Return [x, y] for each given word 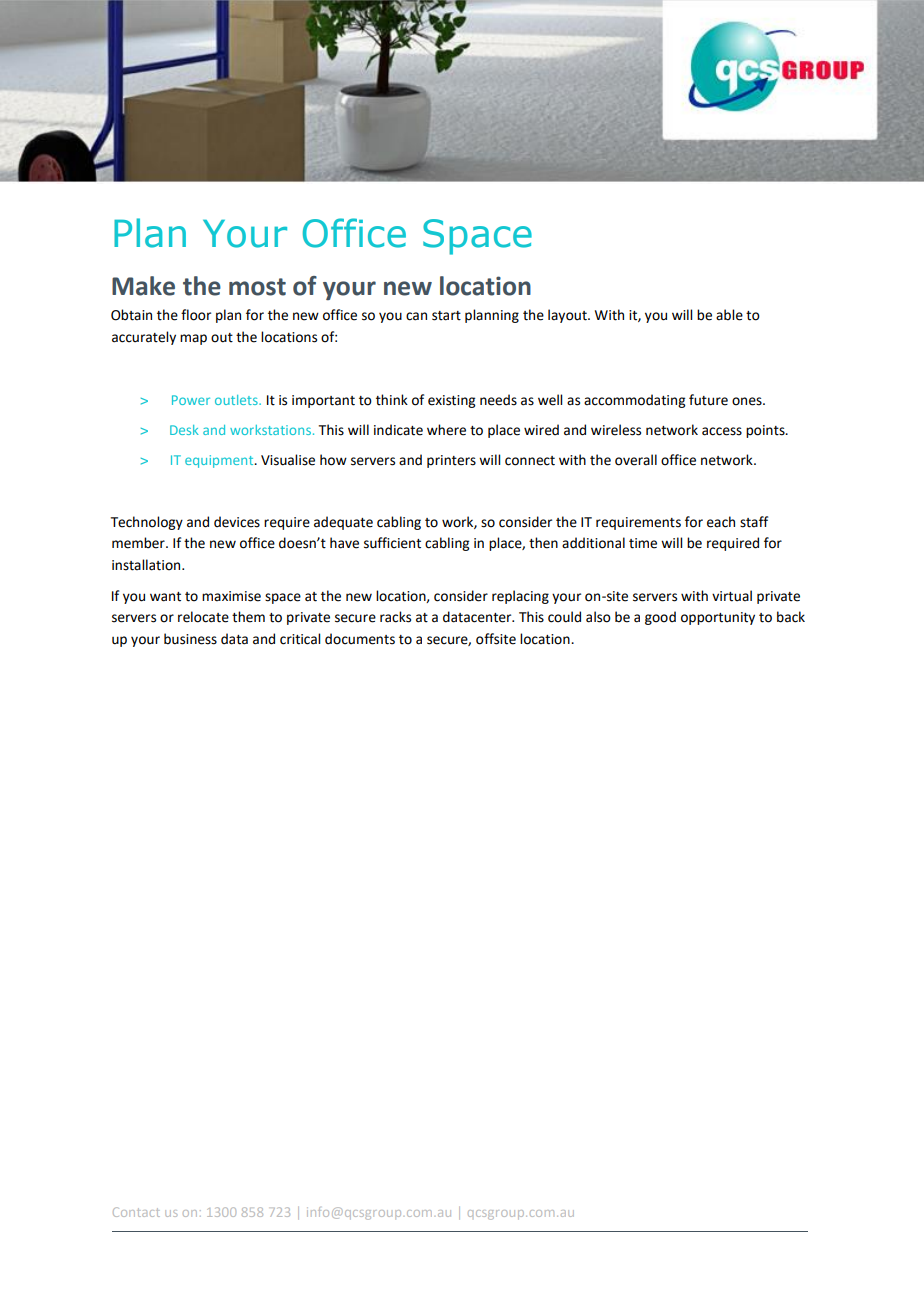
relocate [203, 617]
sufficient [392, 543]
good [660, 618]
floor [196, 315]
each [721, 522]
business [190, 639]
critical [300, 639]
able [729, 315]
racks [395, 617]
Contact [136, 1212]
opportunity [718, 618]
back [791, 617]
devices [237, 522]
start [446, 316]
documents [360, 639]
